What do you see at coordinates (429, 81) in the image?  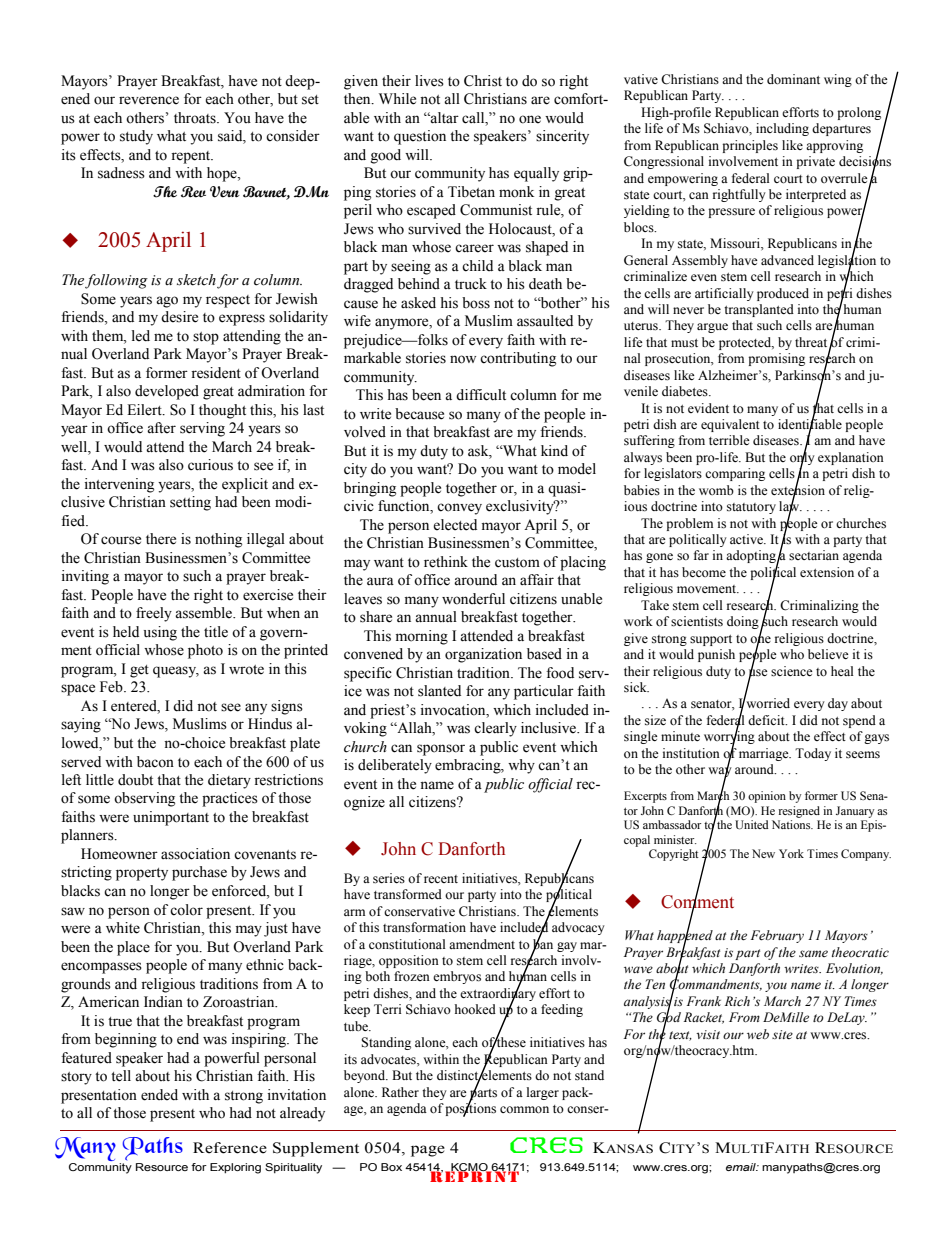 I see `lives` at bounding box center [429, 81].
